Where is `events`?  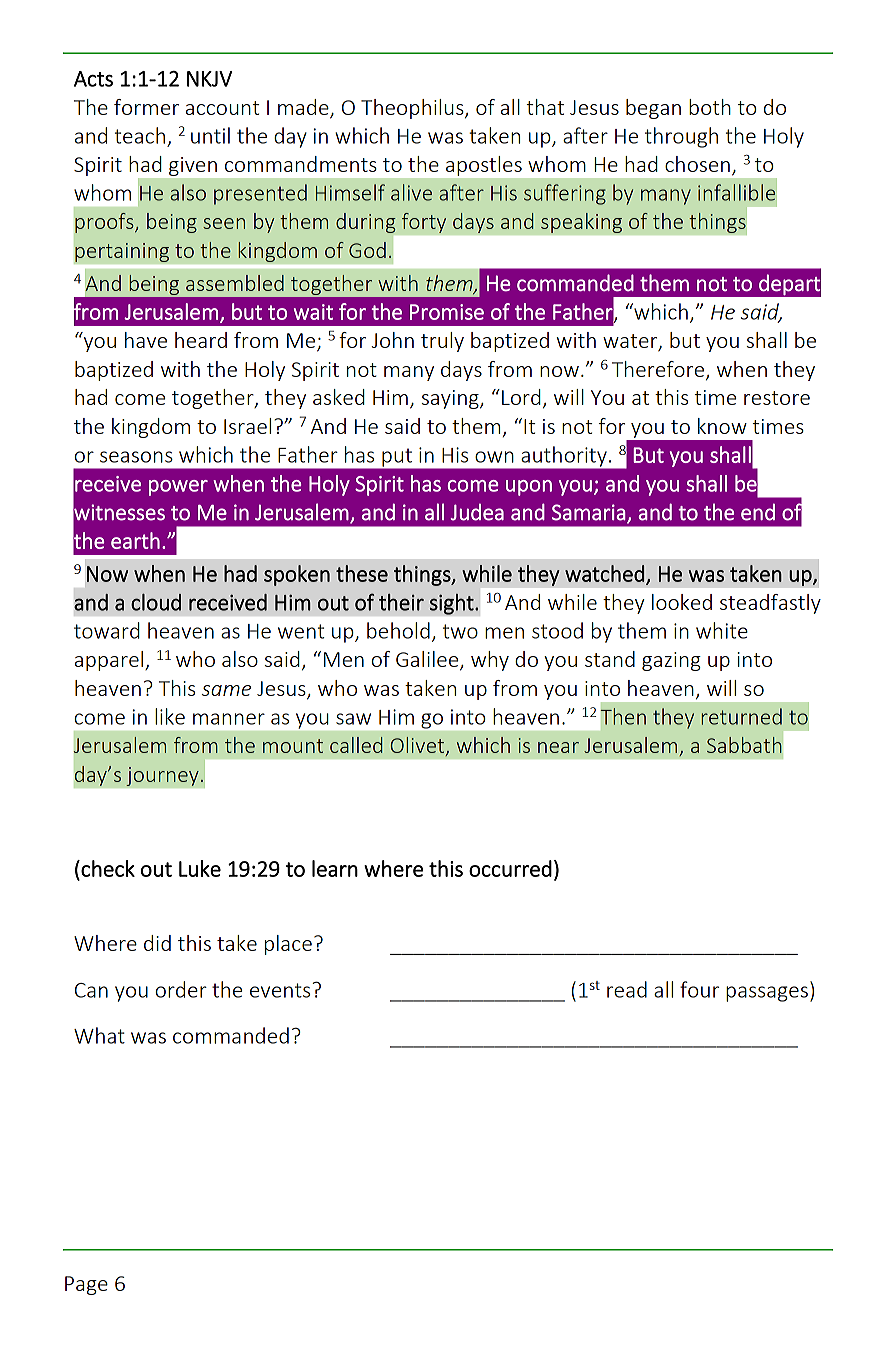 events is located at coordinates (280, 990).
